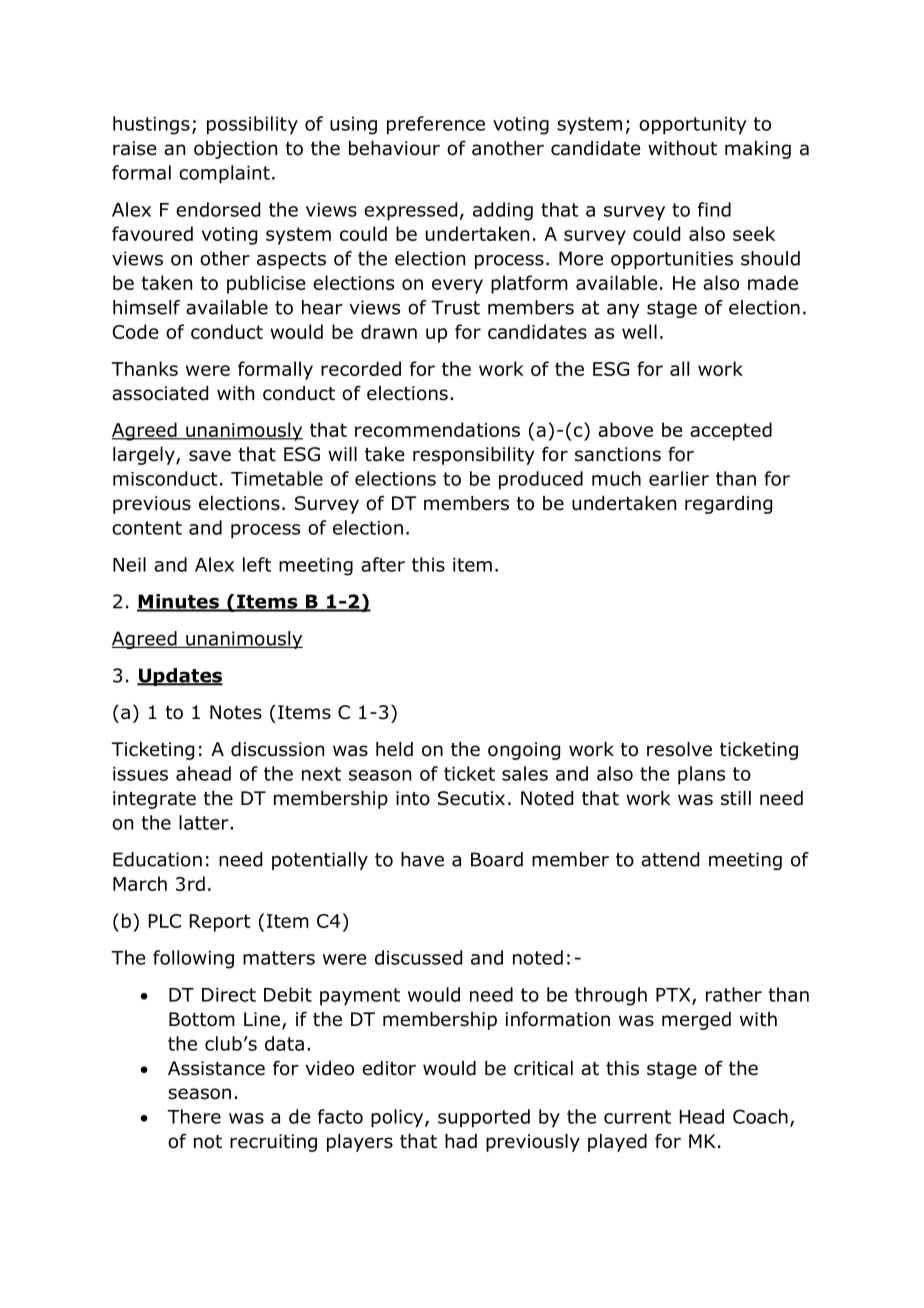 This document has height=1308, width=924. What do you see at coordinates (455, 307) in the document?
I see `Trust` at bounding box center [455, 307].
